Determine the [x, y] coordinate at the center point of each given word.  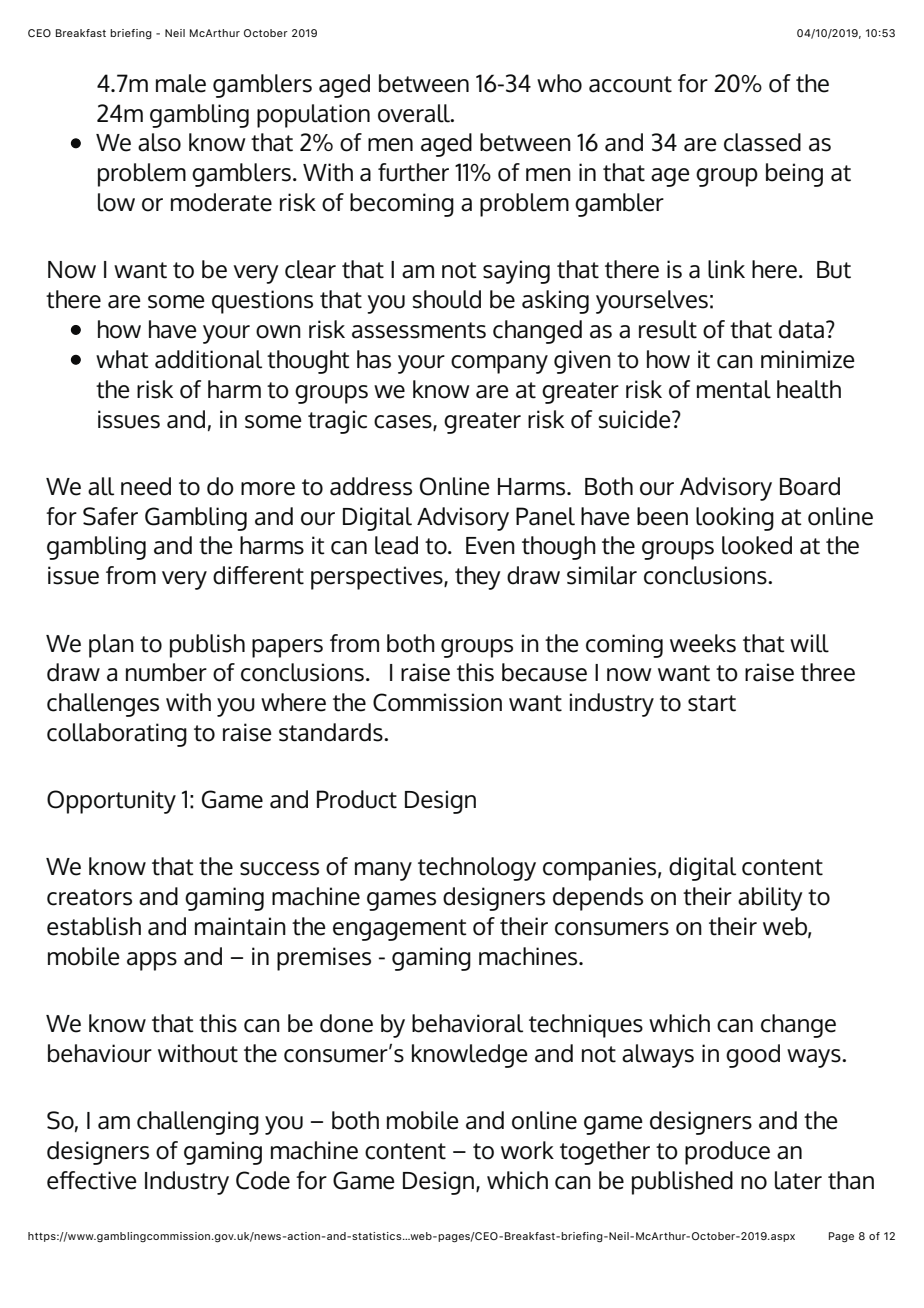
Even [490, 546]
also [159, 142]
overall [415, 113]
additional [208, 359]
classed [762, 142]
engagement [400, 930]
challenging [198, 1123]
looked [757, 545]
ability [770, 899]
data [801, 329]
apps [152, 961]
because [544, 672]
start [712, 703]
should [446, 299]
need [146, 486]
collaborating [117, 735]
